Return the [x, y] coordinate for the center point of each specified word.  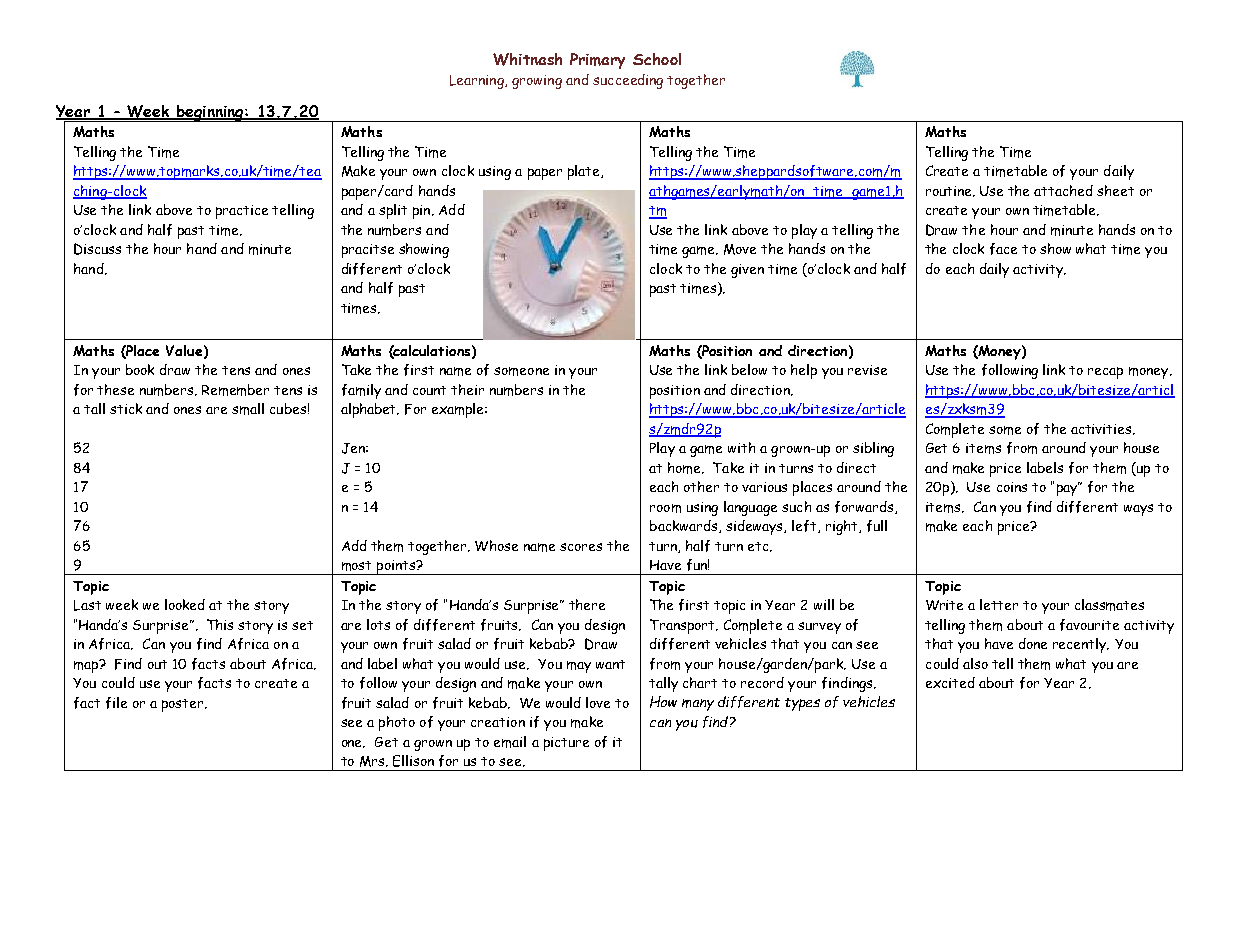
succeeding [628, 81]
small [248, 409]
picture [566, 744]
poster [184, 705]
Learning [478, 82]
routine [950, 191]
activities [1102, 429]
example [459, 410]
